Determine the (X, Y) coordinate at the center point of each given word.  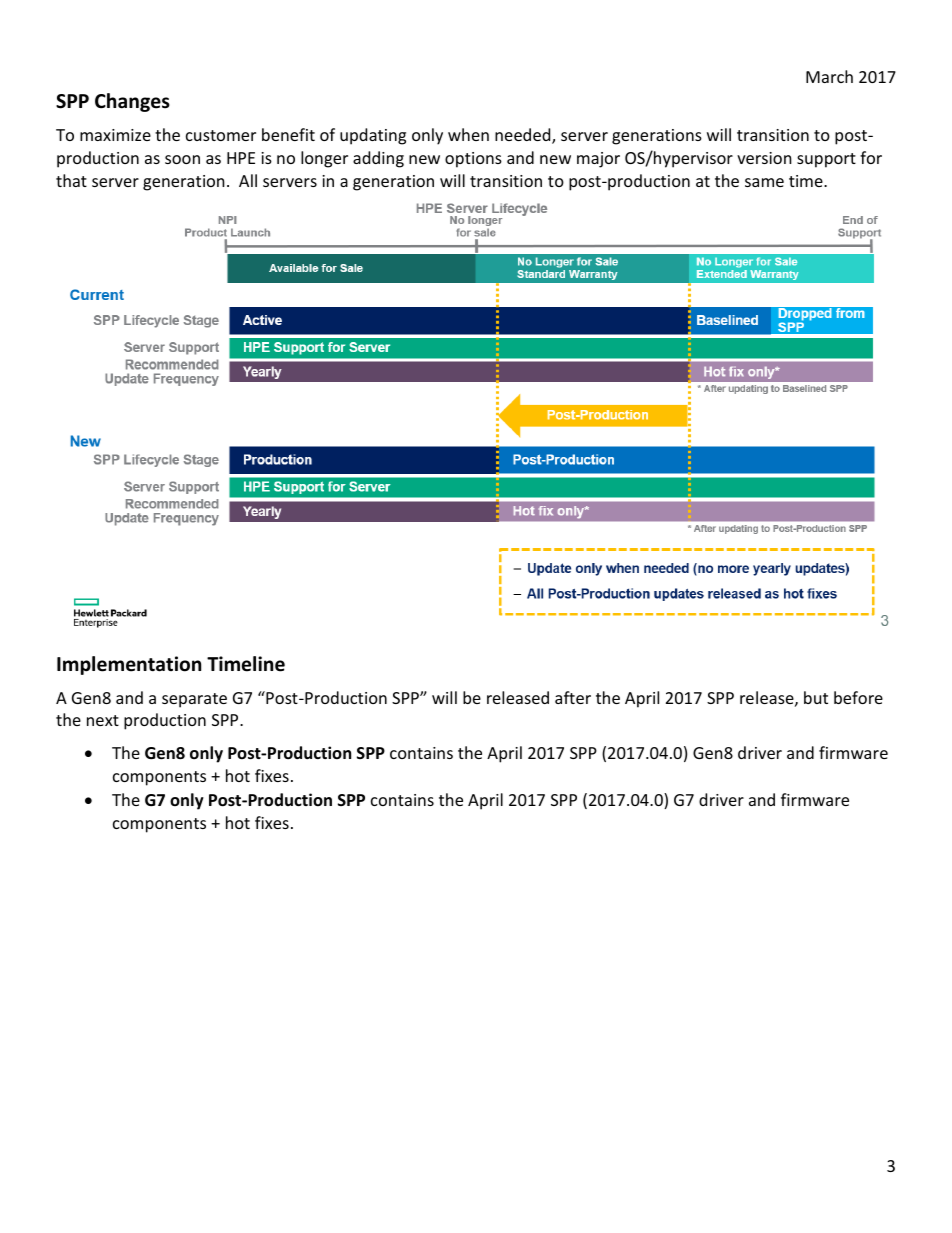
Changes (132, 102)
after (573, 697)
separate (194, 700)
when (468, 134)
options (473, 160)
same (764, 182)
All (248, 180)
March (829, 76)
